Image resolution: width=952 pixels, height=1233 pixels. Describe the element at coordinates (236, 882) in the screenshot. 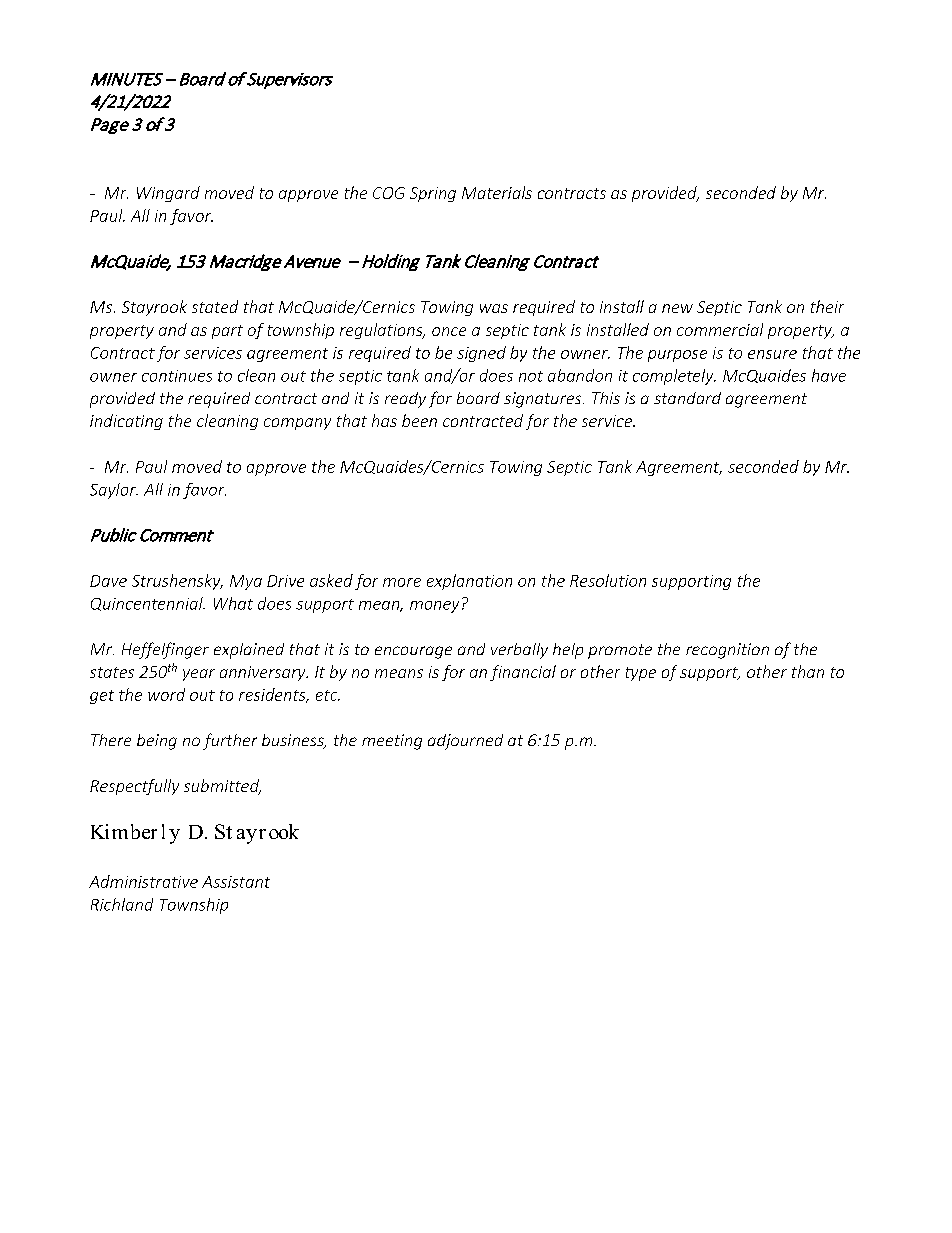

I see `Assistant` at that location.
